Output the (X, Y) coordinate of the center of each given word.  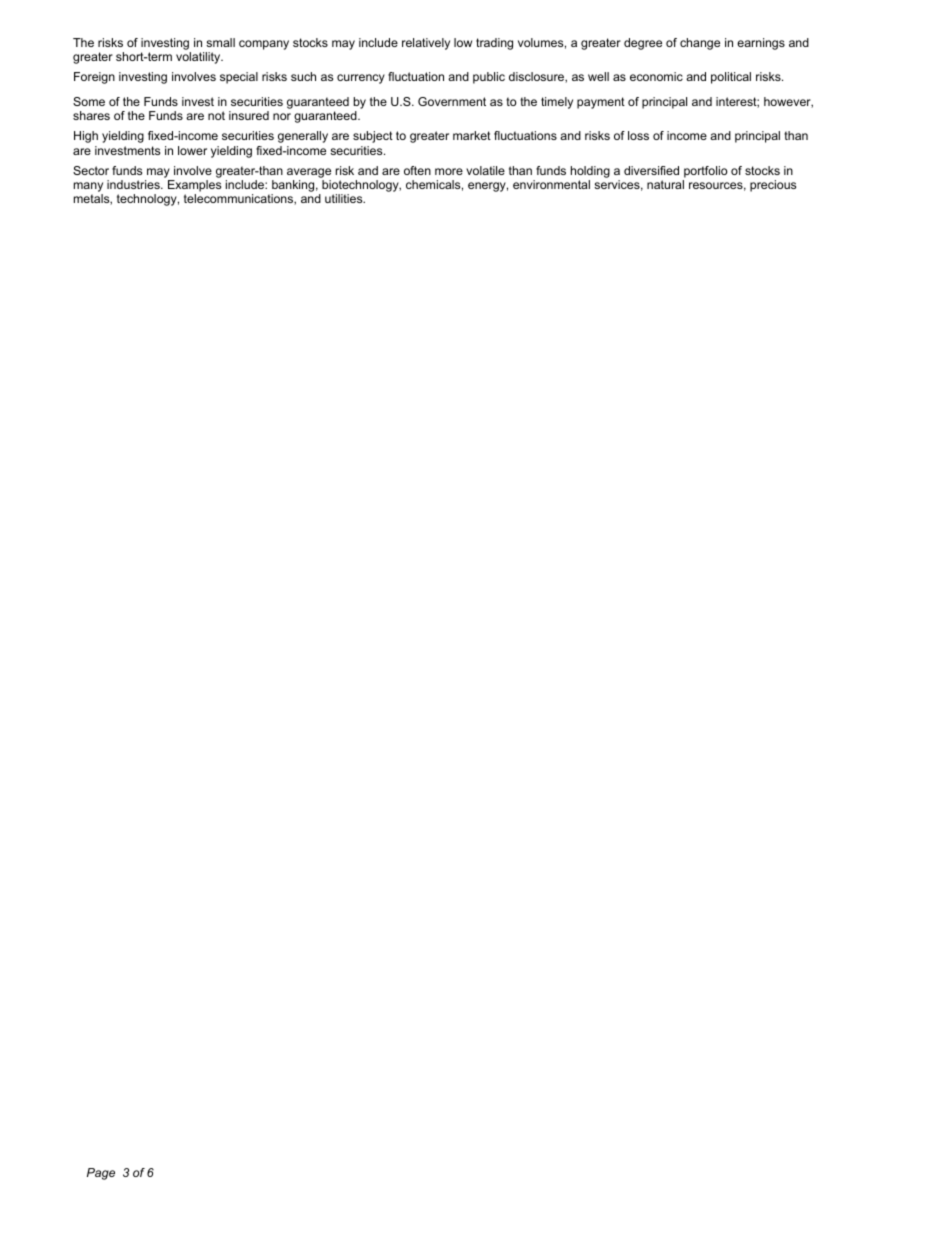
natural (665, 184)
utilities (345, 198)
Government (452, 101)
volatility (199, 58)
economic (656, 76)
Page (101, 1174)
